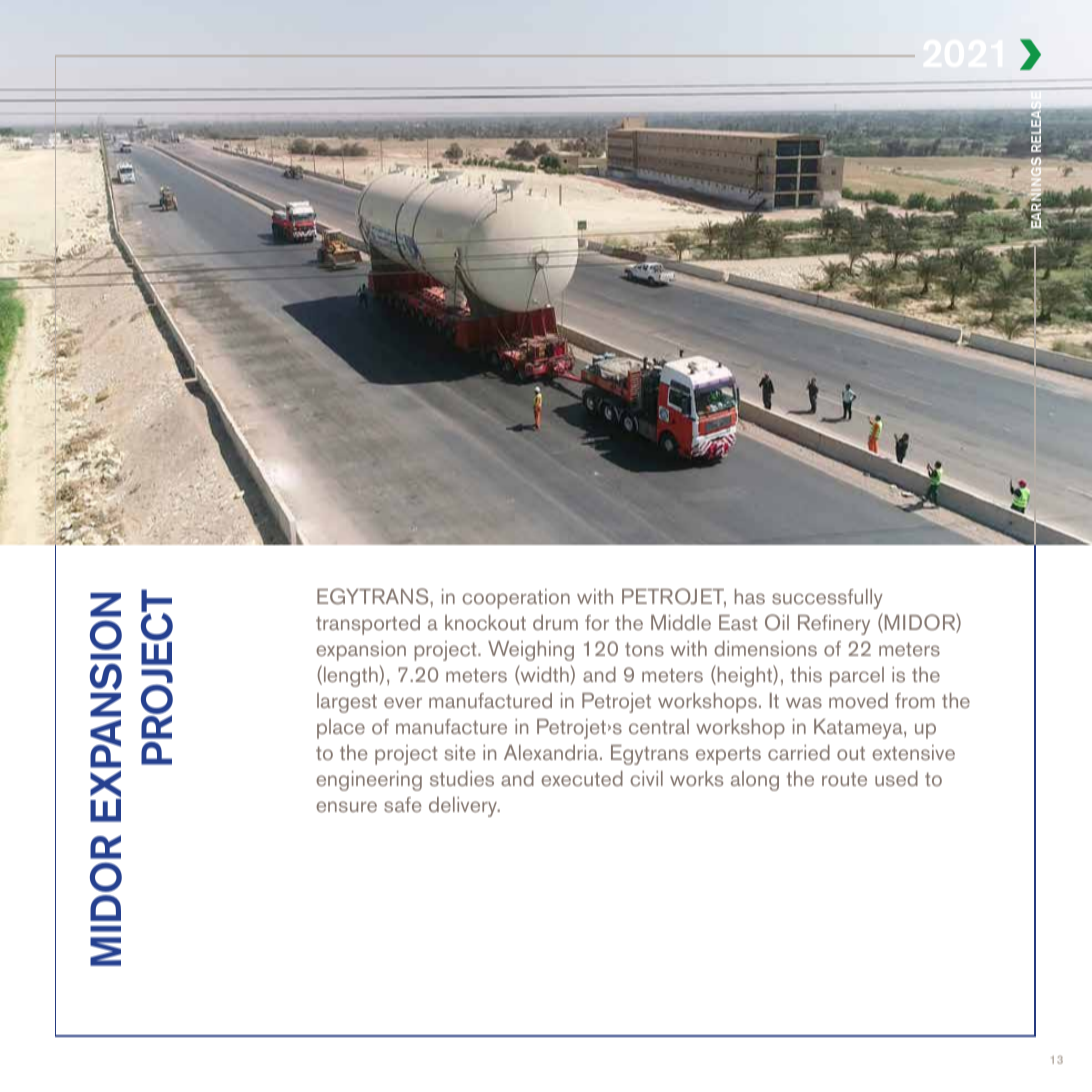 This screenshot has width=1092, height=1092. What do you see at coordinates (531, 651) in the screenshot?
I see `Weighing` at bounding box center [531, 651].
